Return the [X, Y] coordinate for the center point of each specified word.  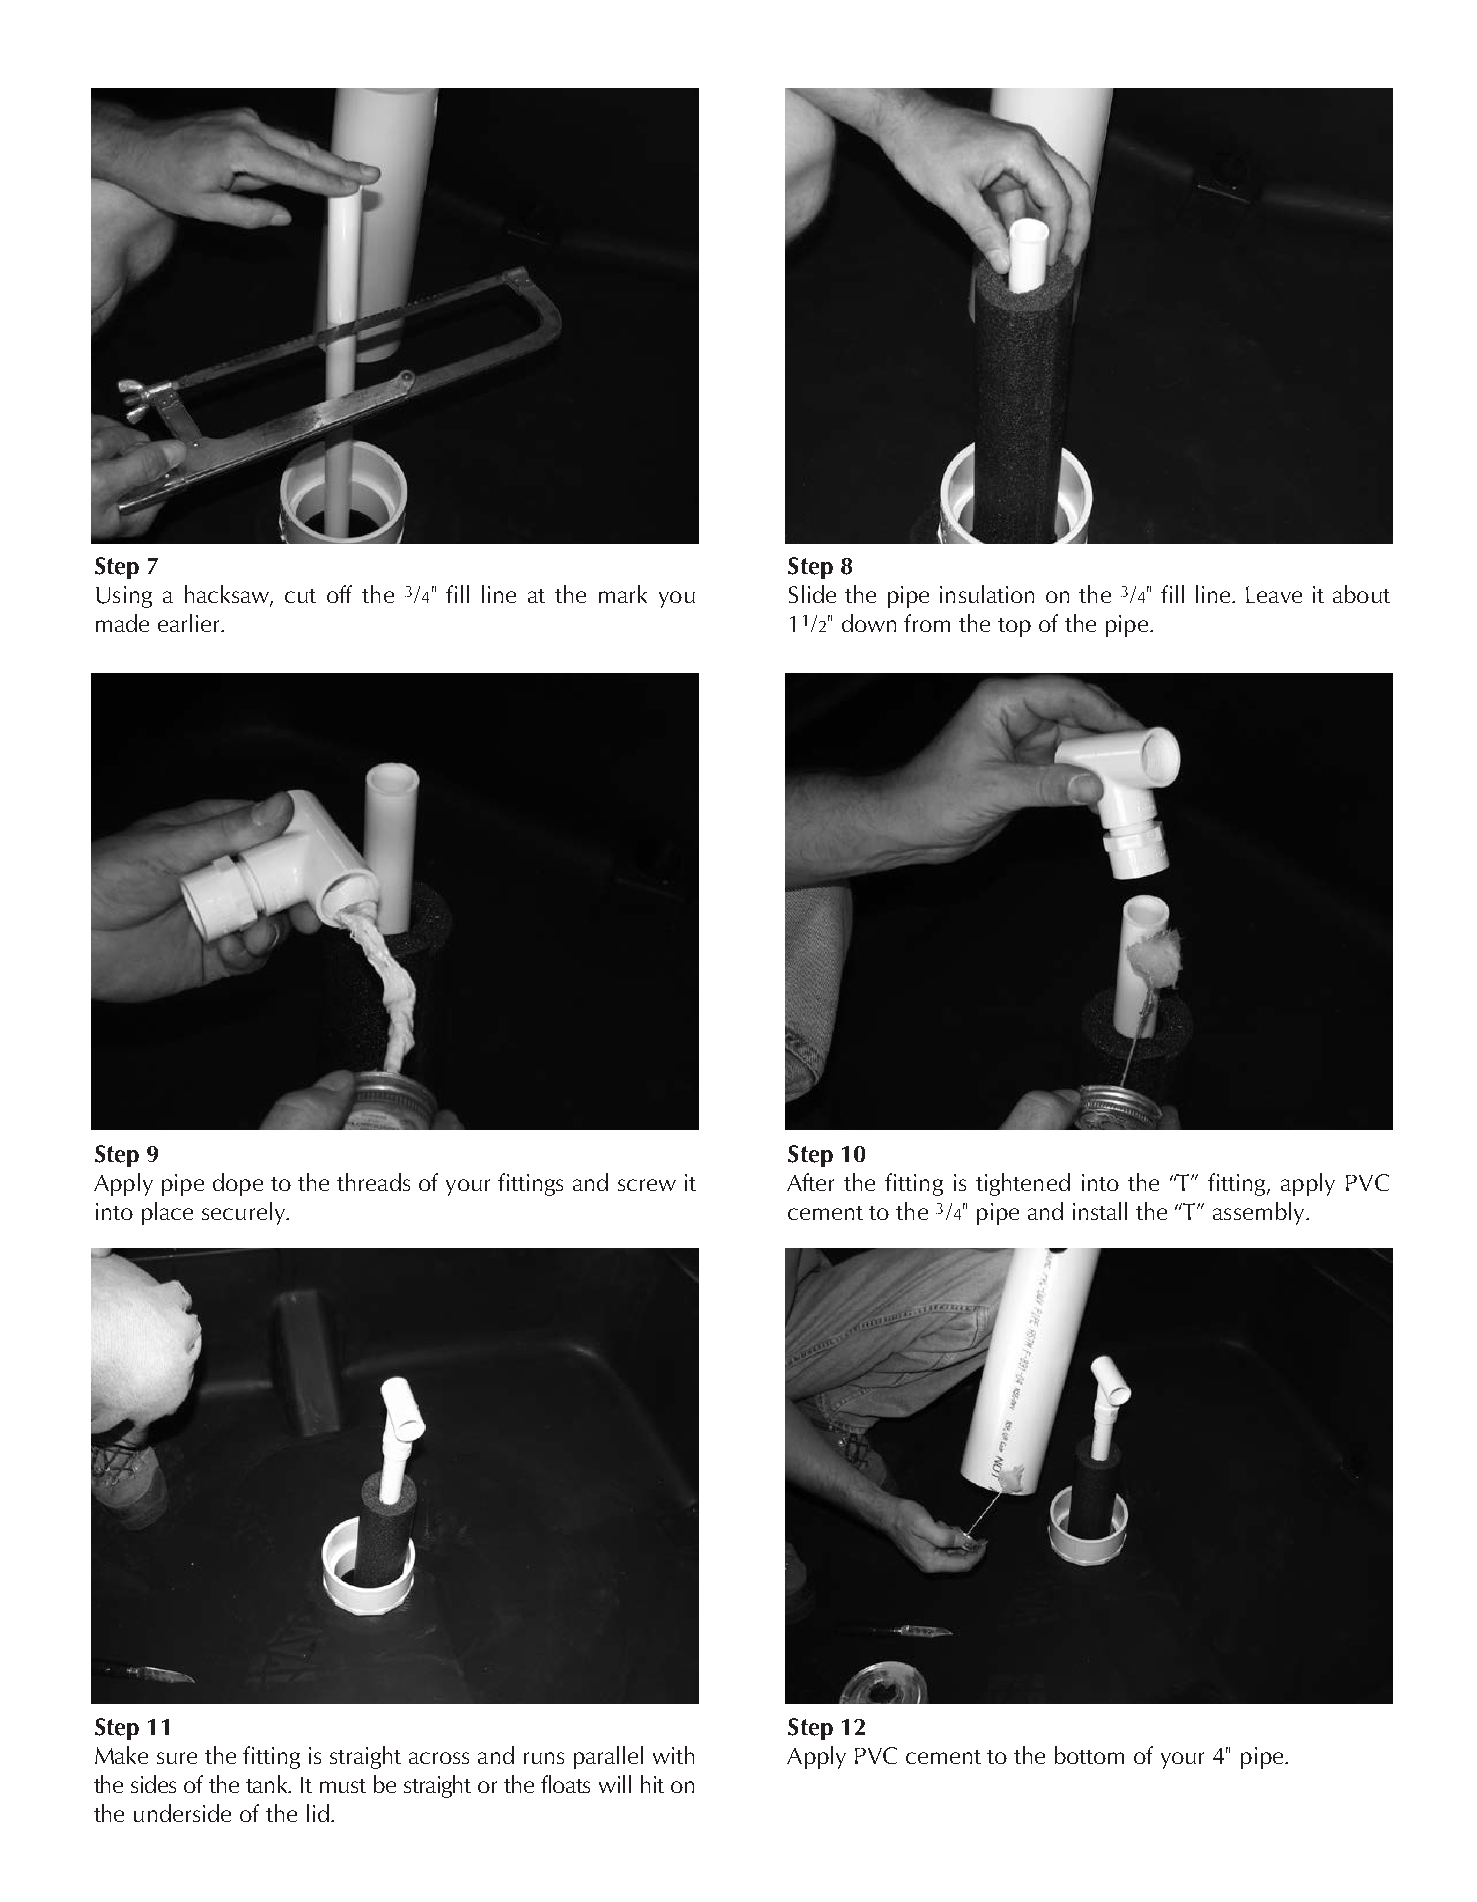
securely [244, 1213]
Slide [812, 594]
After [810, 1182]
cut [300, 596]
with [673, 1755]
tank [268, 1784]
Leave [1274, 594]
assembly [1260, 1213]
